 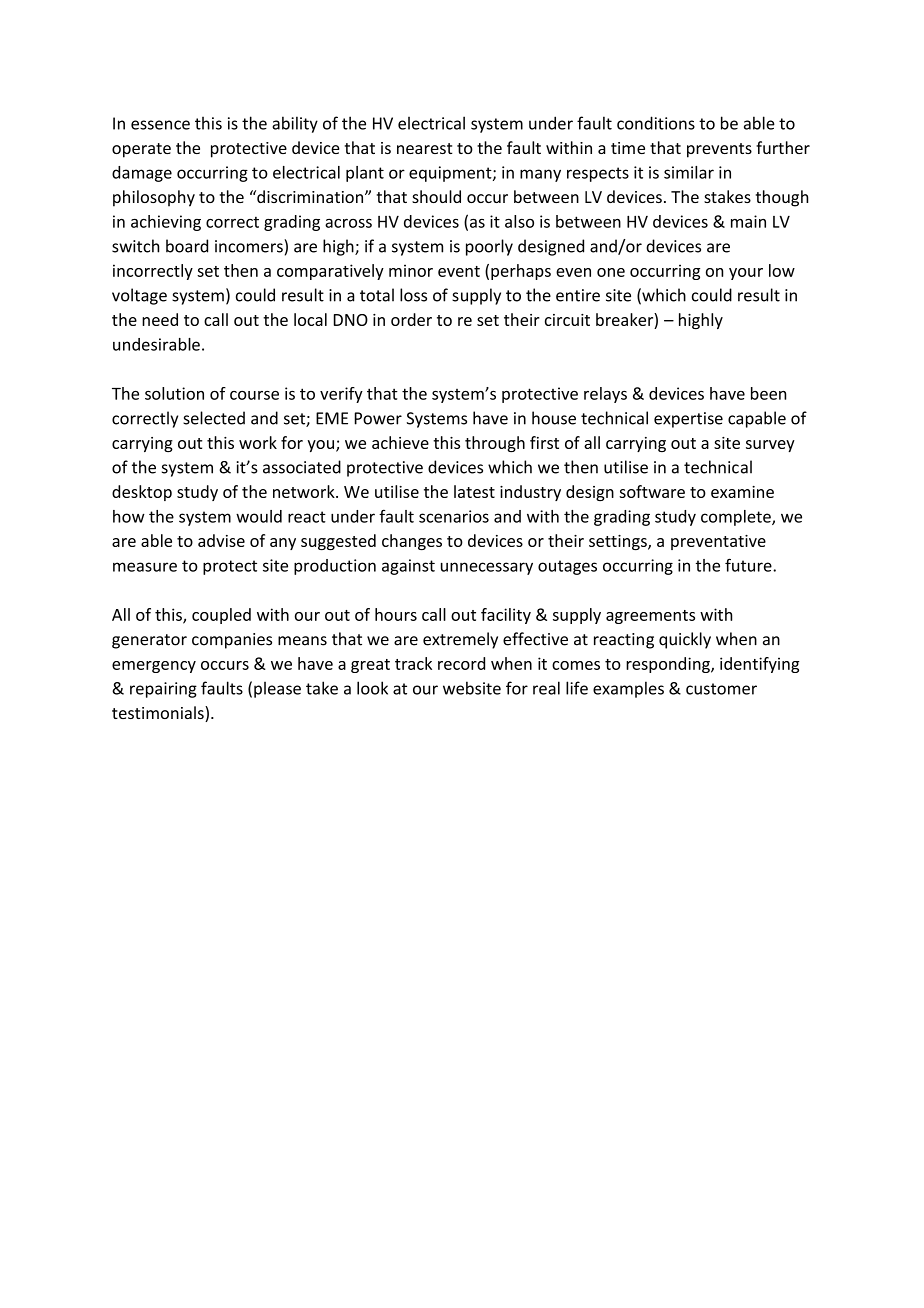 I want to click on advise, so click(x=221, y=540).
